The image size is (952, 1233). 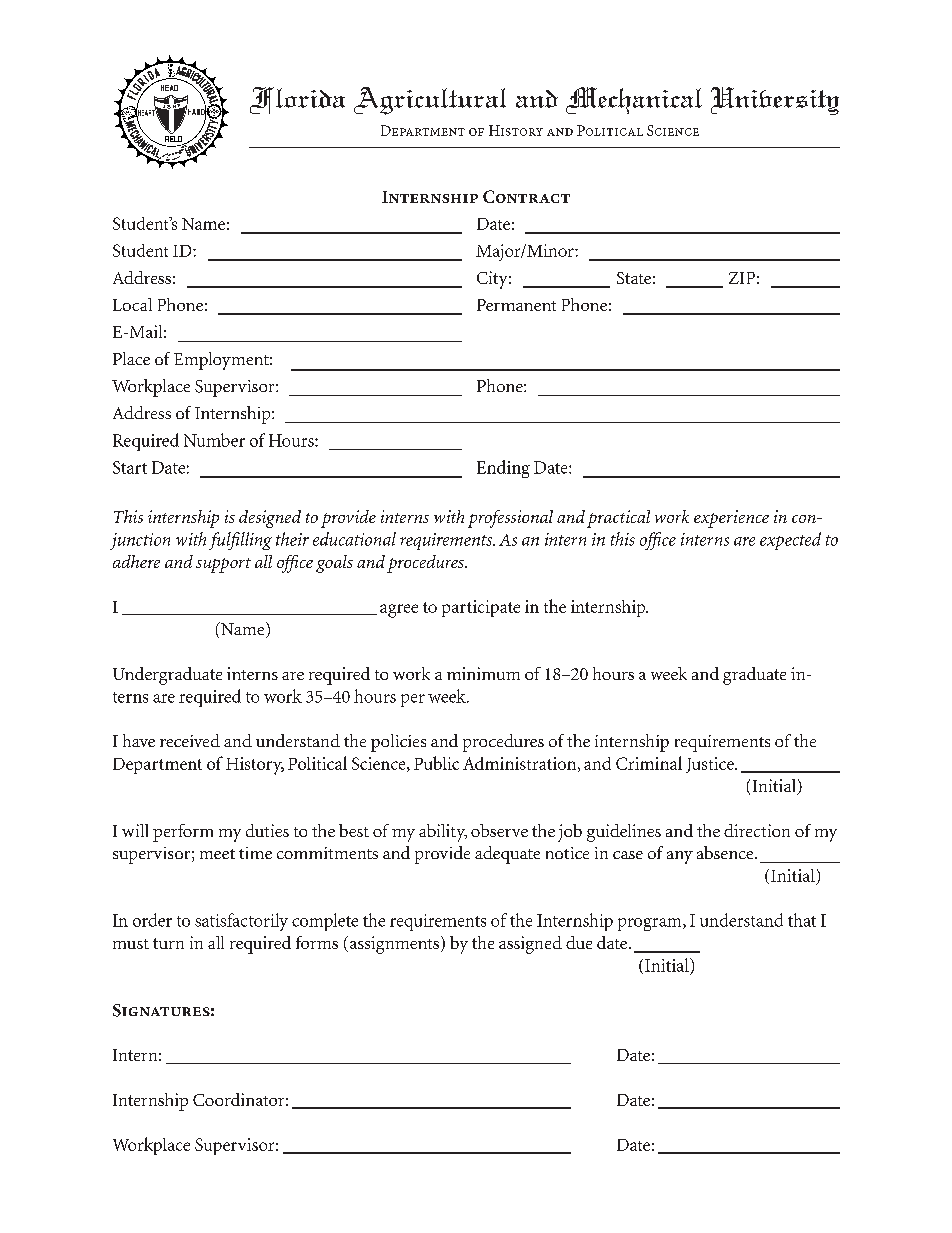 I want to click on Florida, so click(x=297, y=100).
